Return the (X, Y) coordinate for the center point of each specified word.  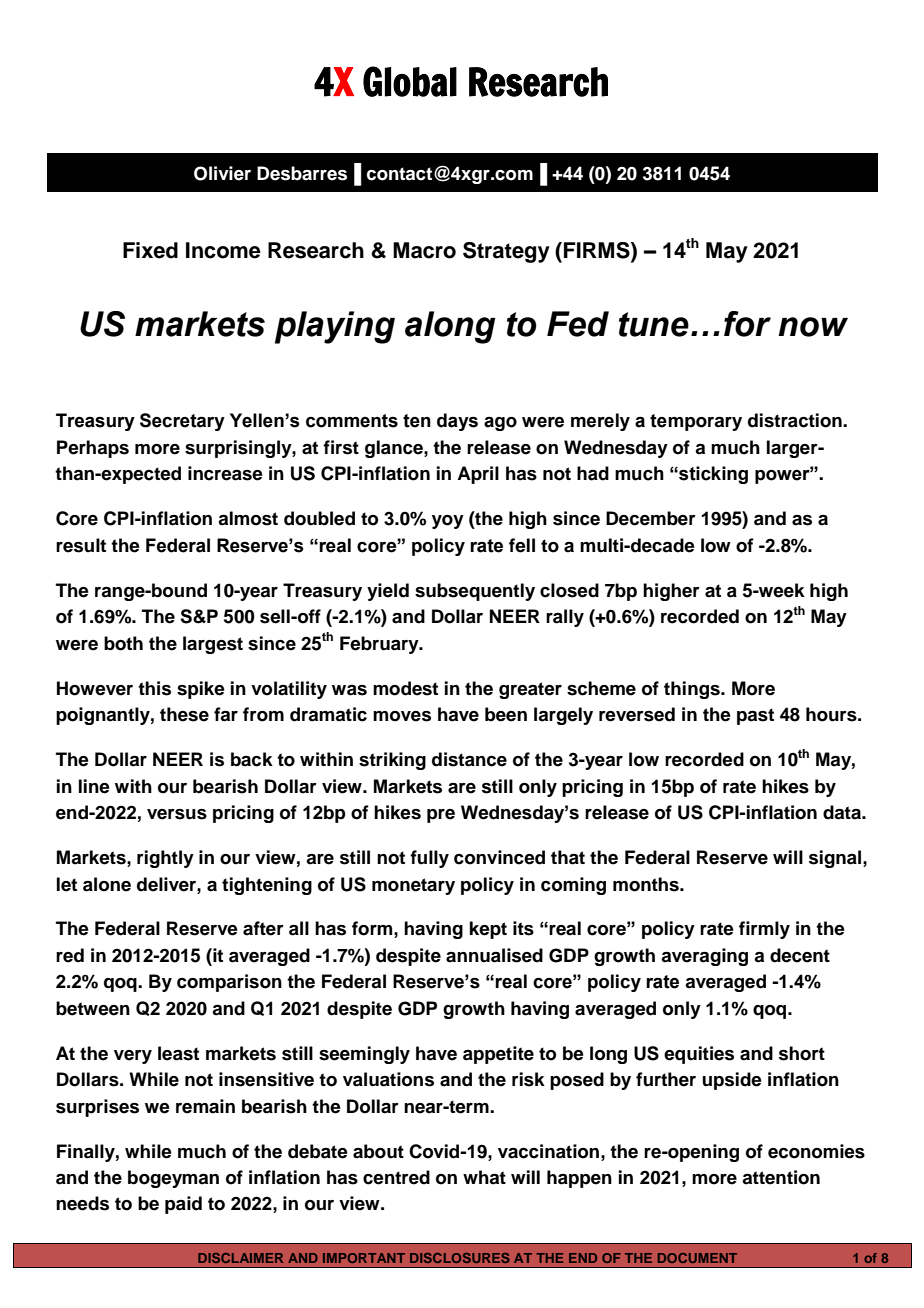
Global (410, 81)
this (154, 688)
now (813, 327)
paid (183, 1205)
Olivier (222, 173)
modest (405, 688)
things (693, 690)
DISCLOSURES (460, 1258)
